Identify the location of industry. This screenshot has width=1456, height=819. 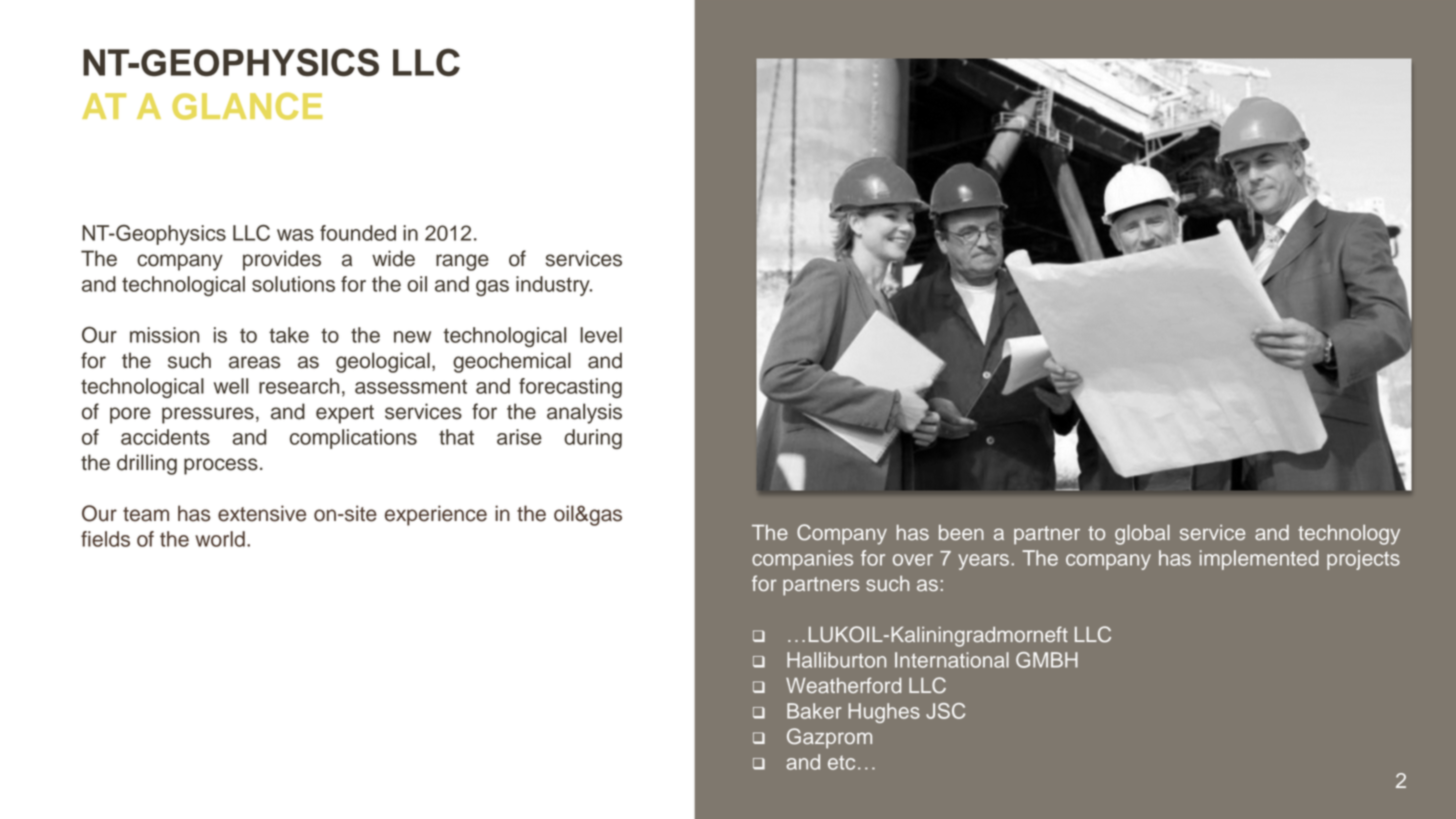
(554, 286).
